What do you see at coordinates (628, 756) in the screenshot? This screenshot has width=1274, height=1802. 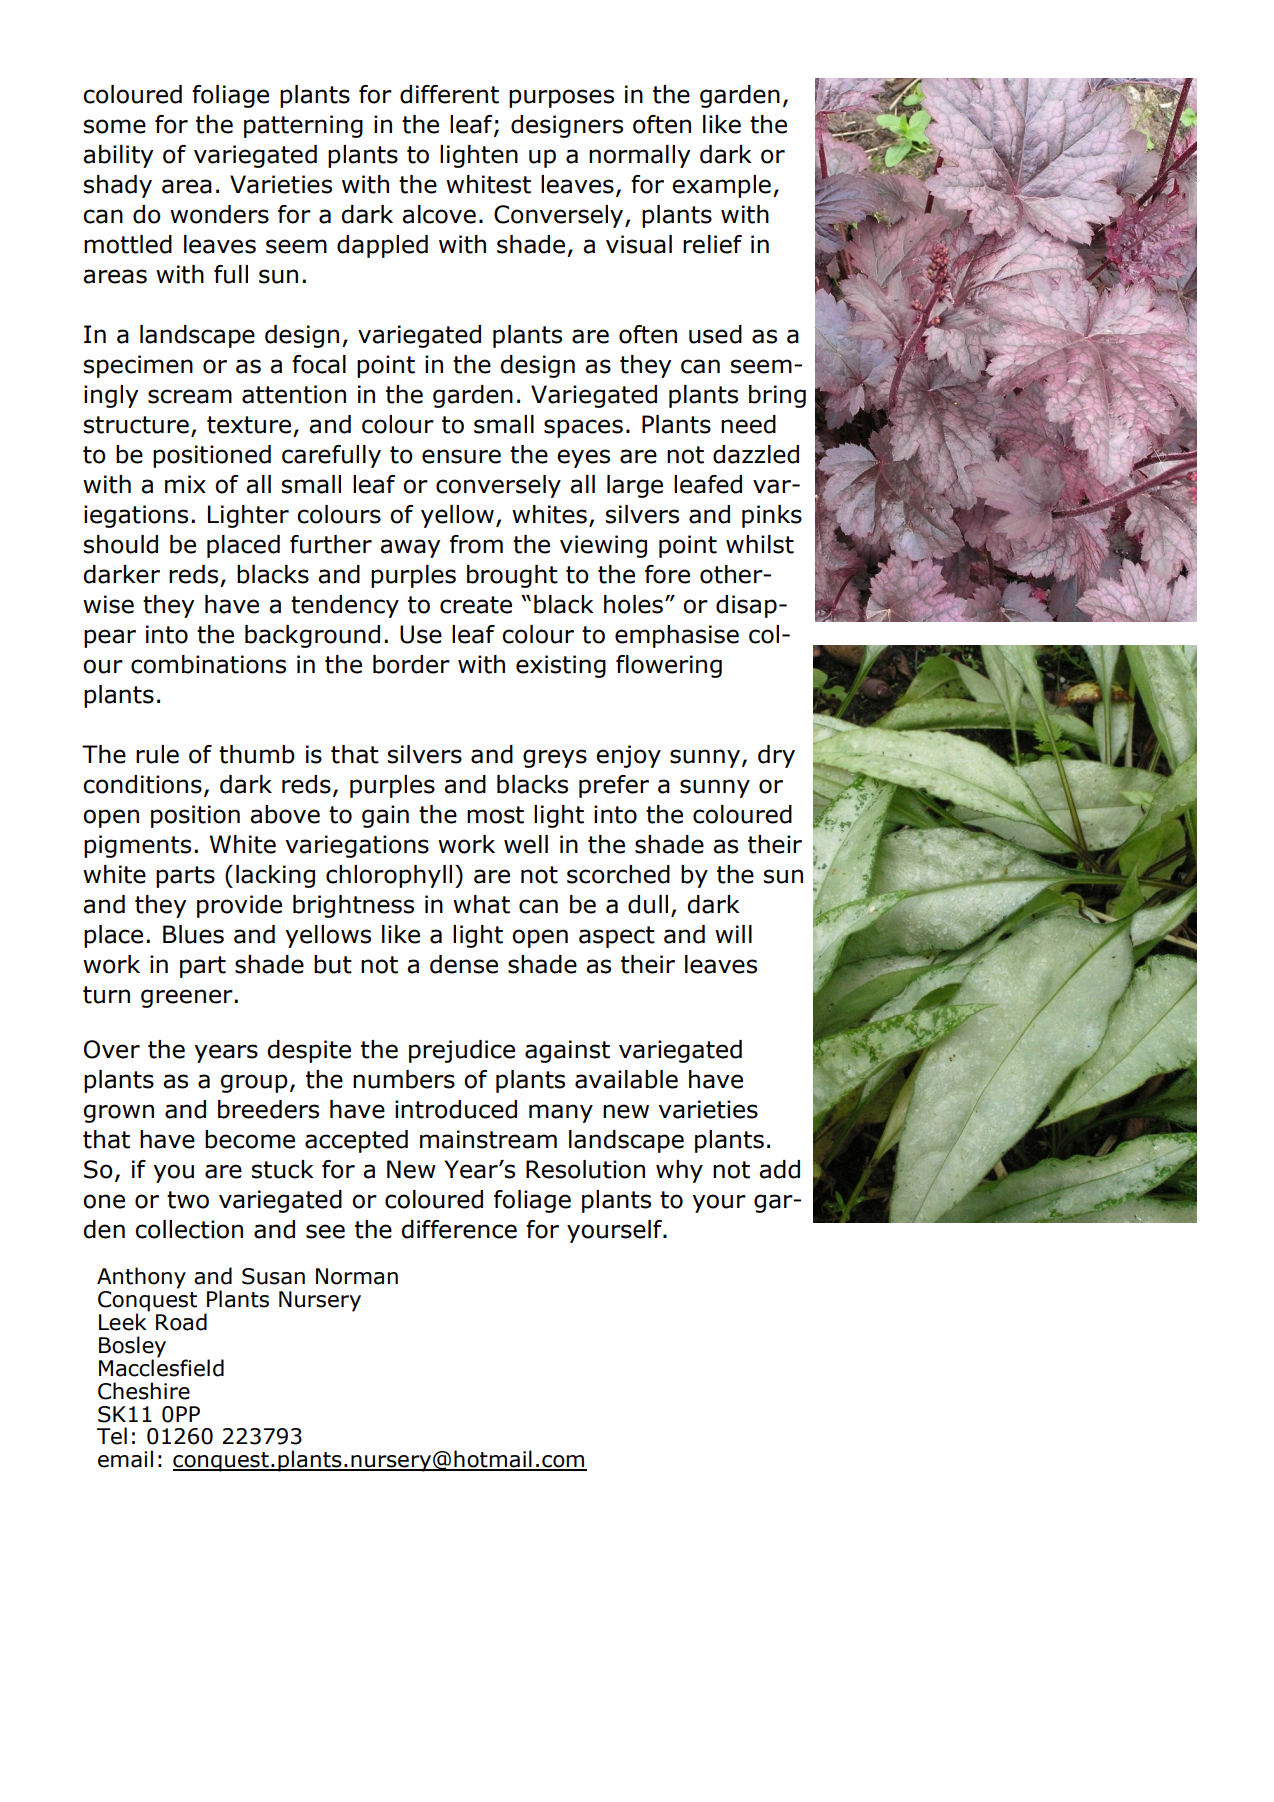 I see `enjoy` at bounding box center [628, 756].
